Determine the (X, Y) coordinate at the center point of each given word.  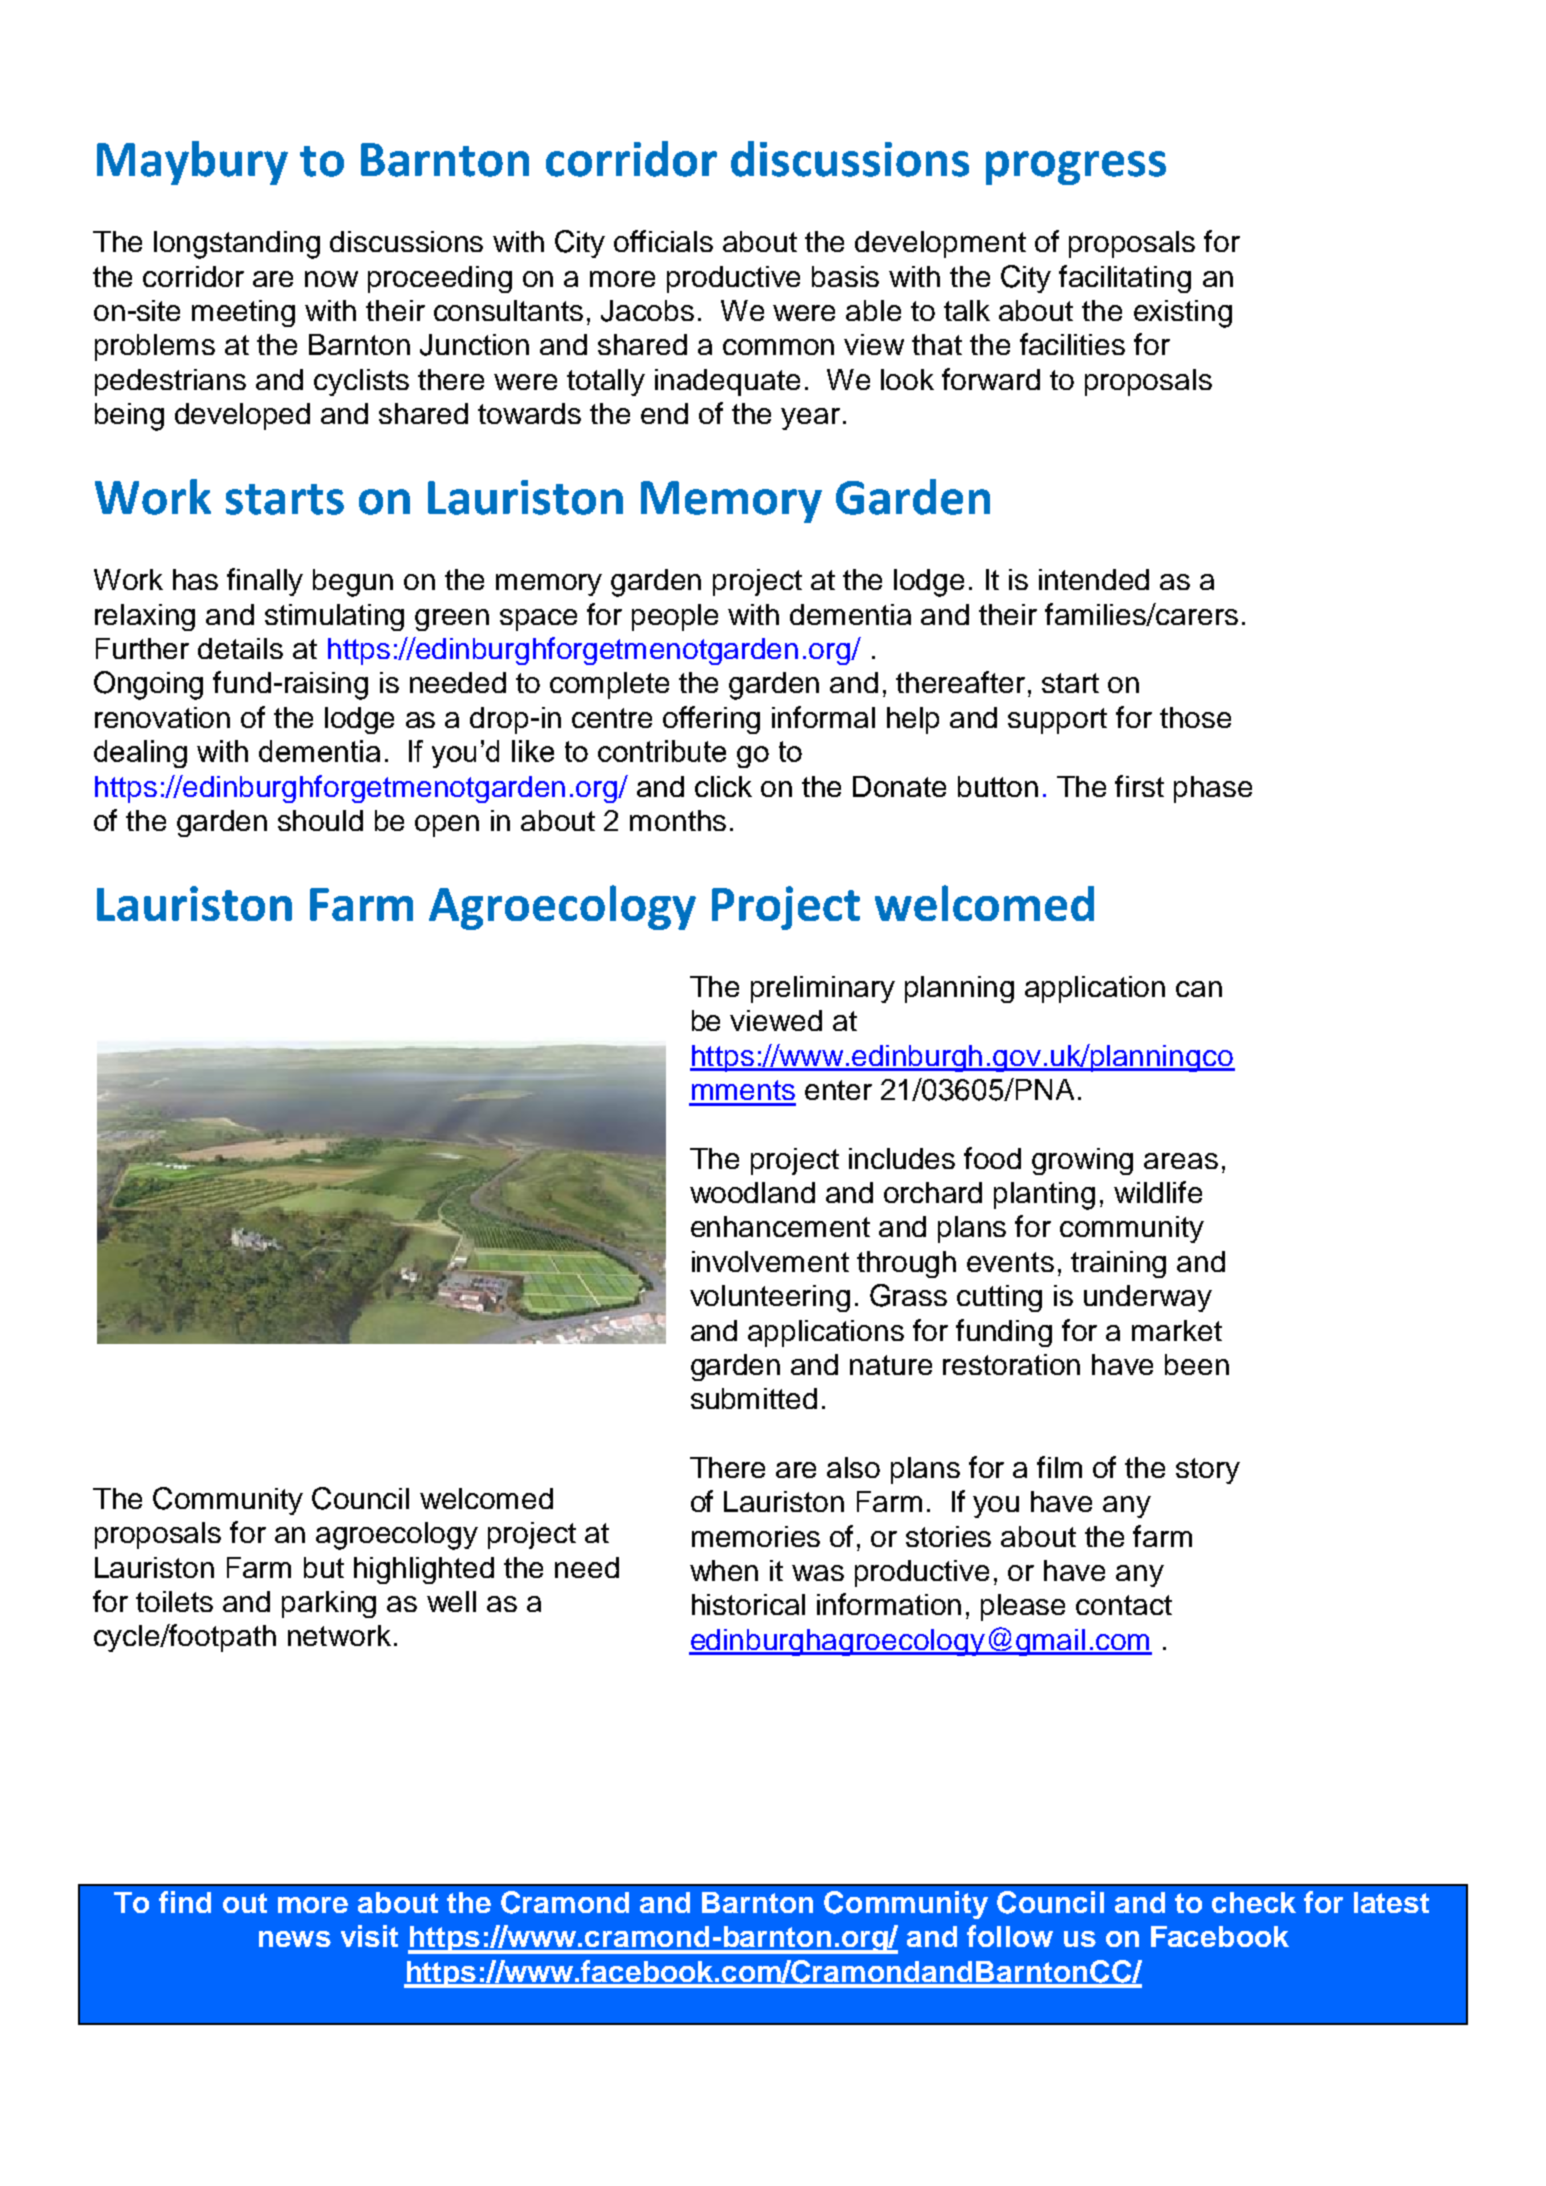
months (678, 820)
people (675, 617)
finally (265, 582)
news (295, 1939)
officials (663, 241)
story (1208, 1471)
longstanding (237, 245)
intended (1094, 579)
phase (1213, 789)
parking (329, 1604)
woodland (752, 1192)
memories (756, 1536)
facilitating (1125, 279)
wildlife (1158, 1192)
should (320, 820)
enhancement (780, 1226)
